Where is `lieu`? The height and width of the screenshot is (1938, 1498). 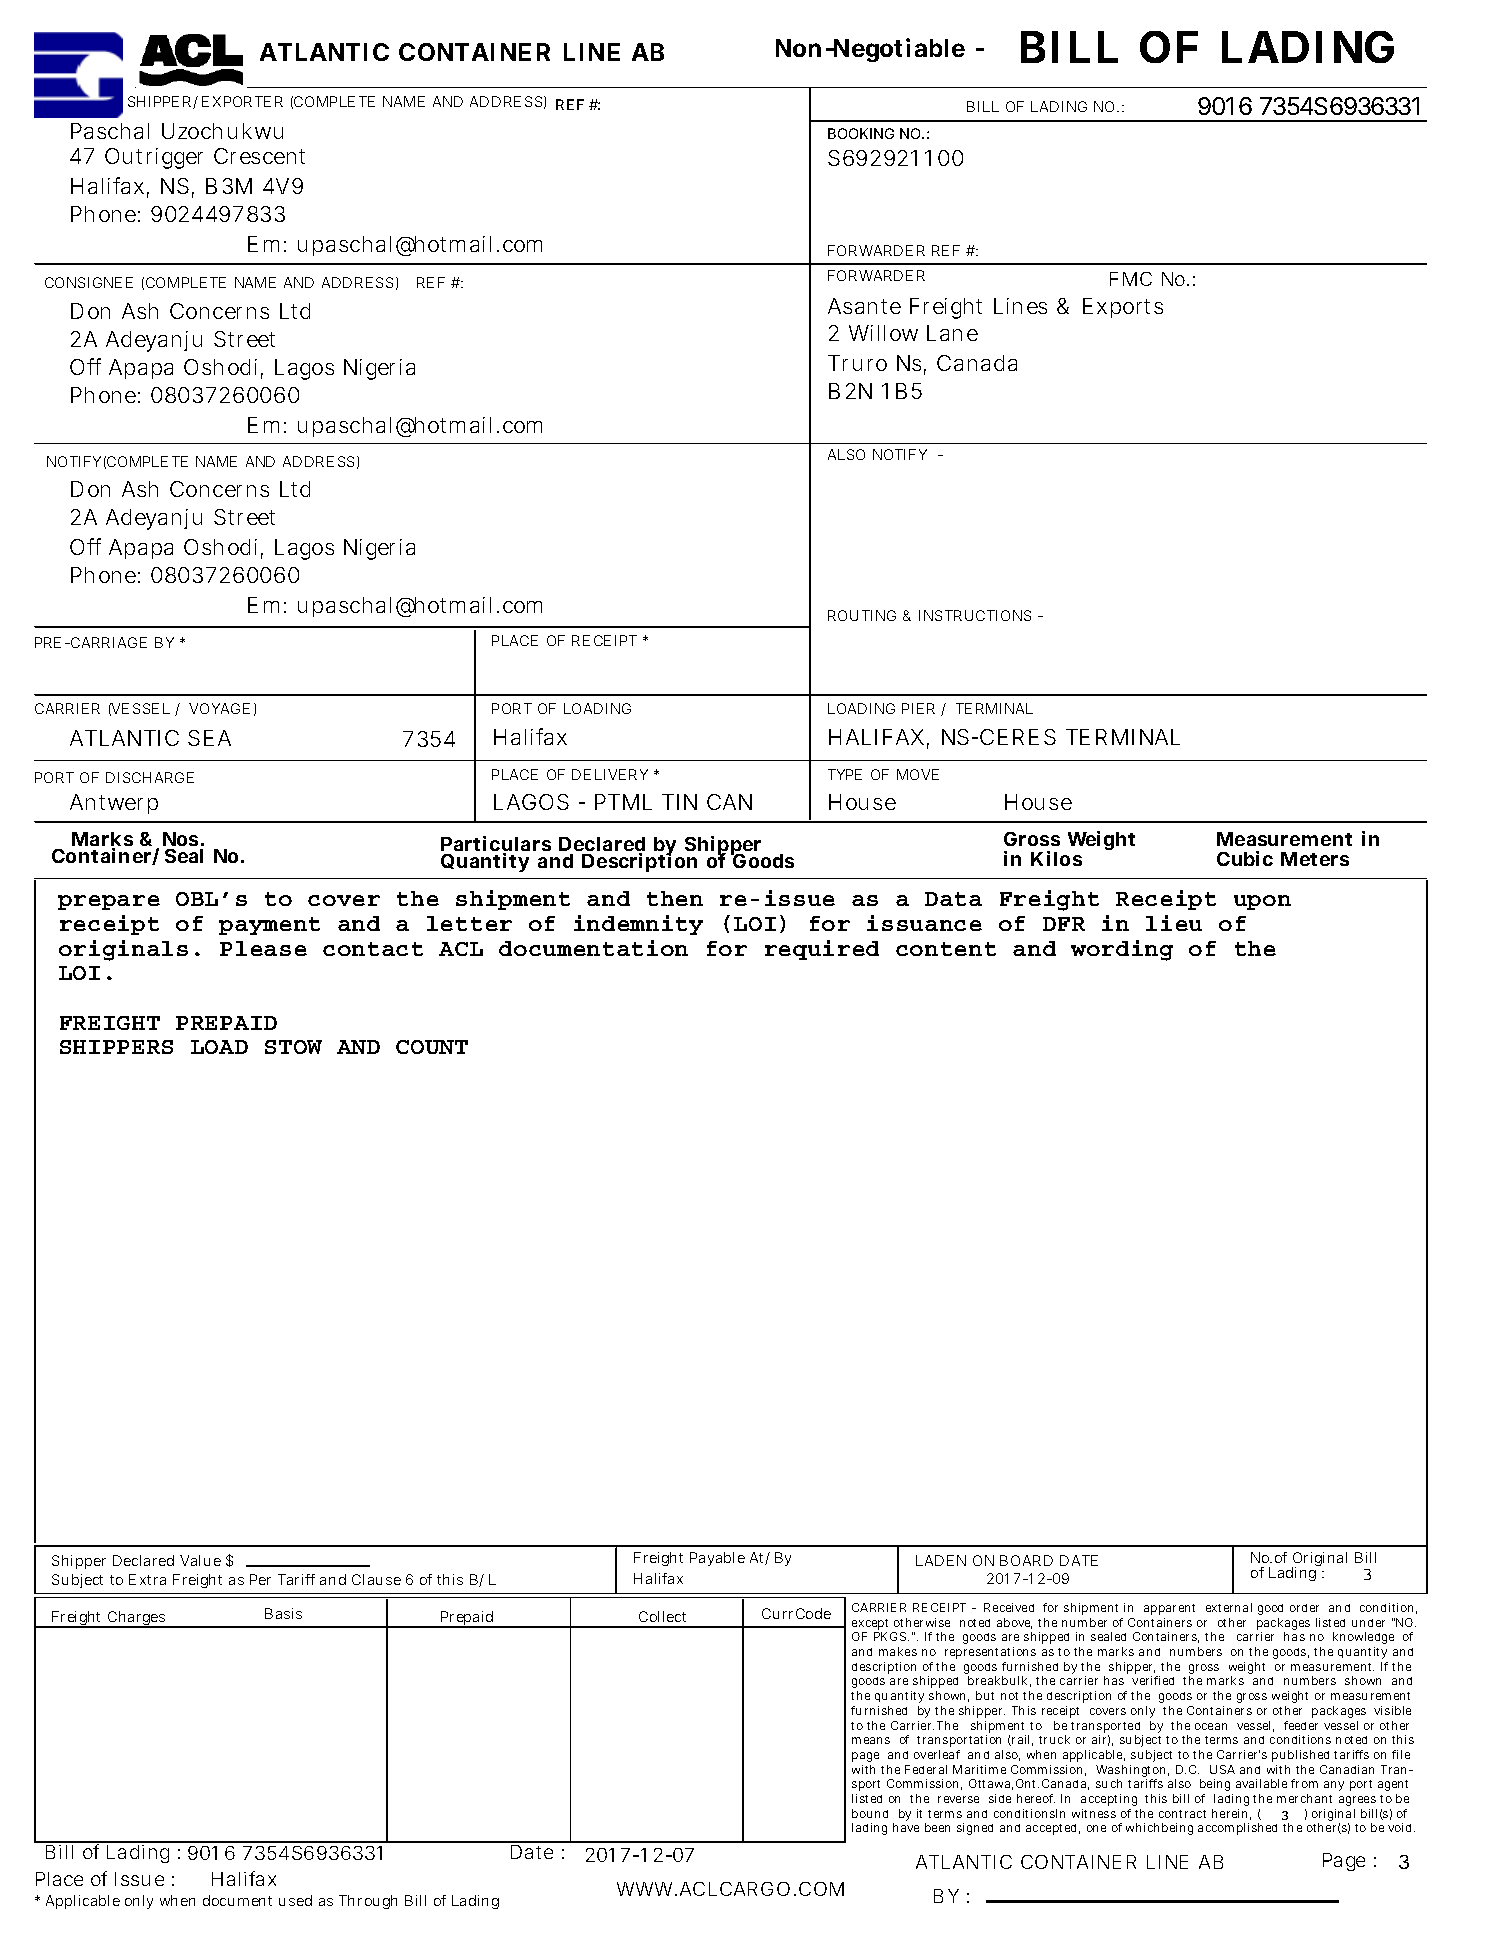 lieu is located at coordinates (1174, 923).
